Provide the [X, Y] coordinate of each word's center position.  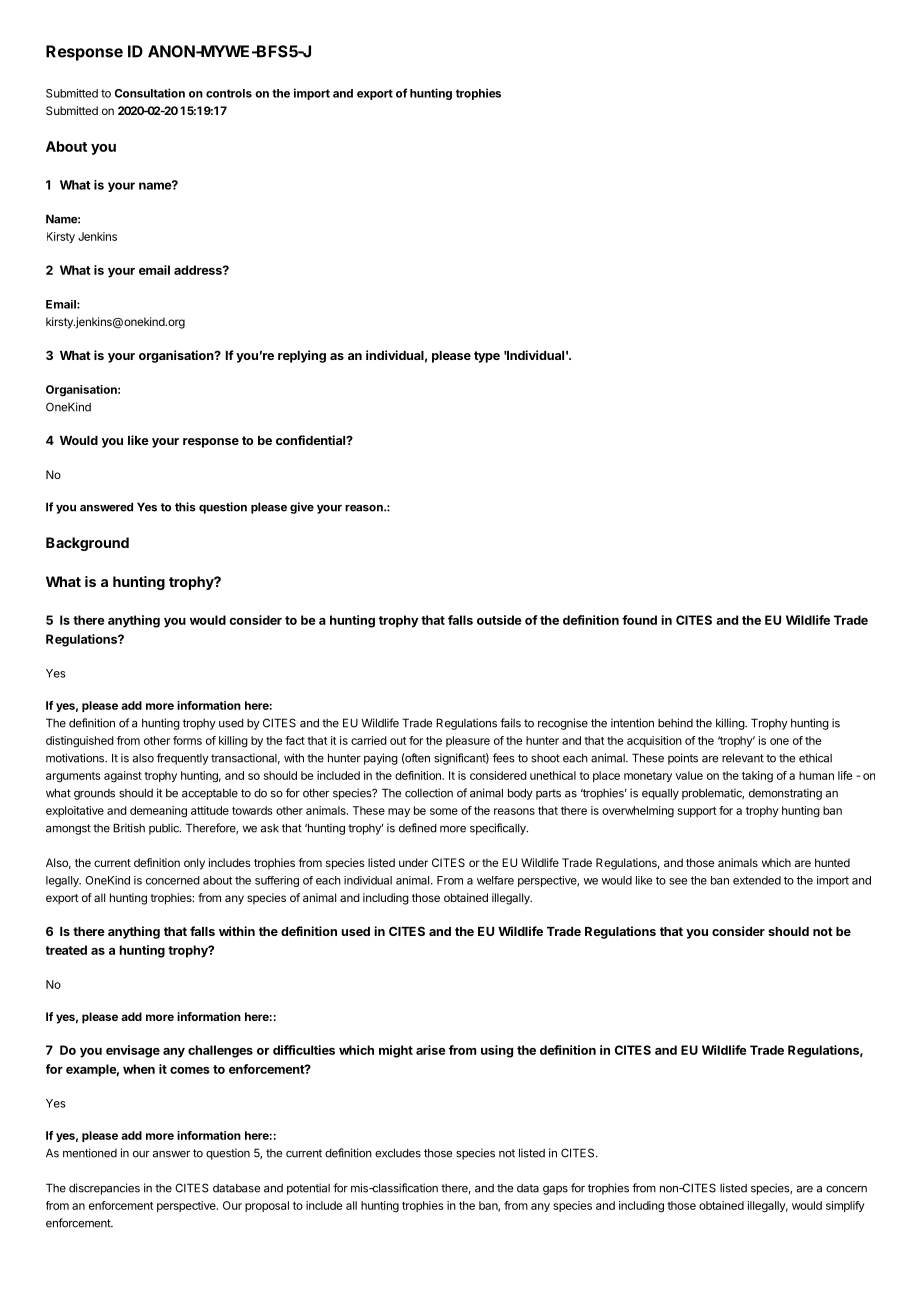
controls [229, 93]
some [444, 811]
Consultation [150, 93]
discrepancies [104, 1189]
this [185, 507]
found [639, 620]
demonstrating [785, 794]
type [487, 357]
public [165, 829]
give [302, 508]
